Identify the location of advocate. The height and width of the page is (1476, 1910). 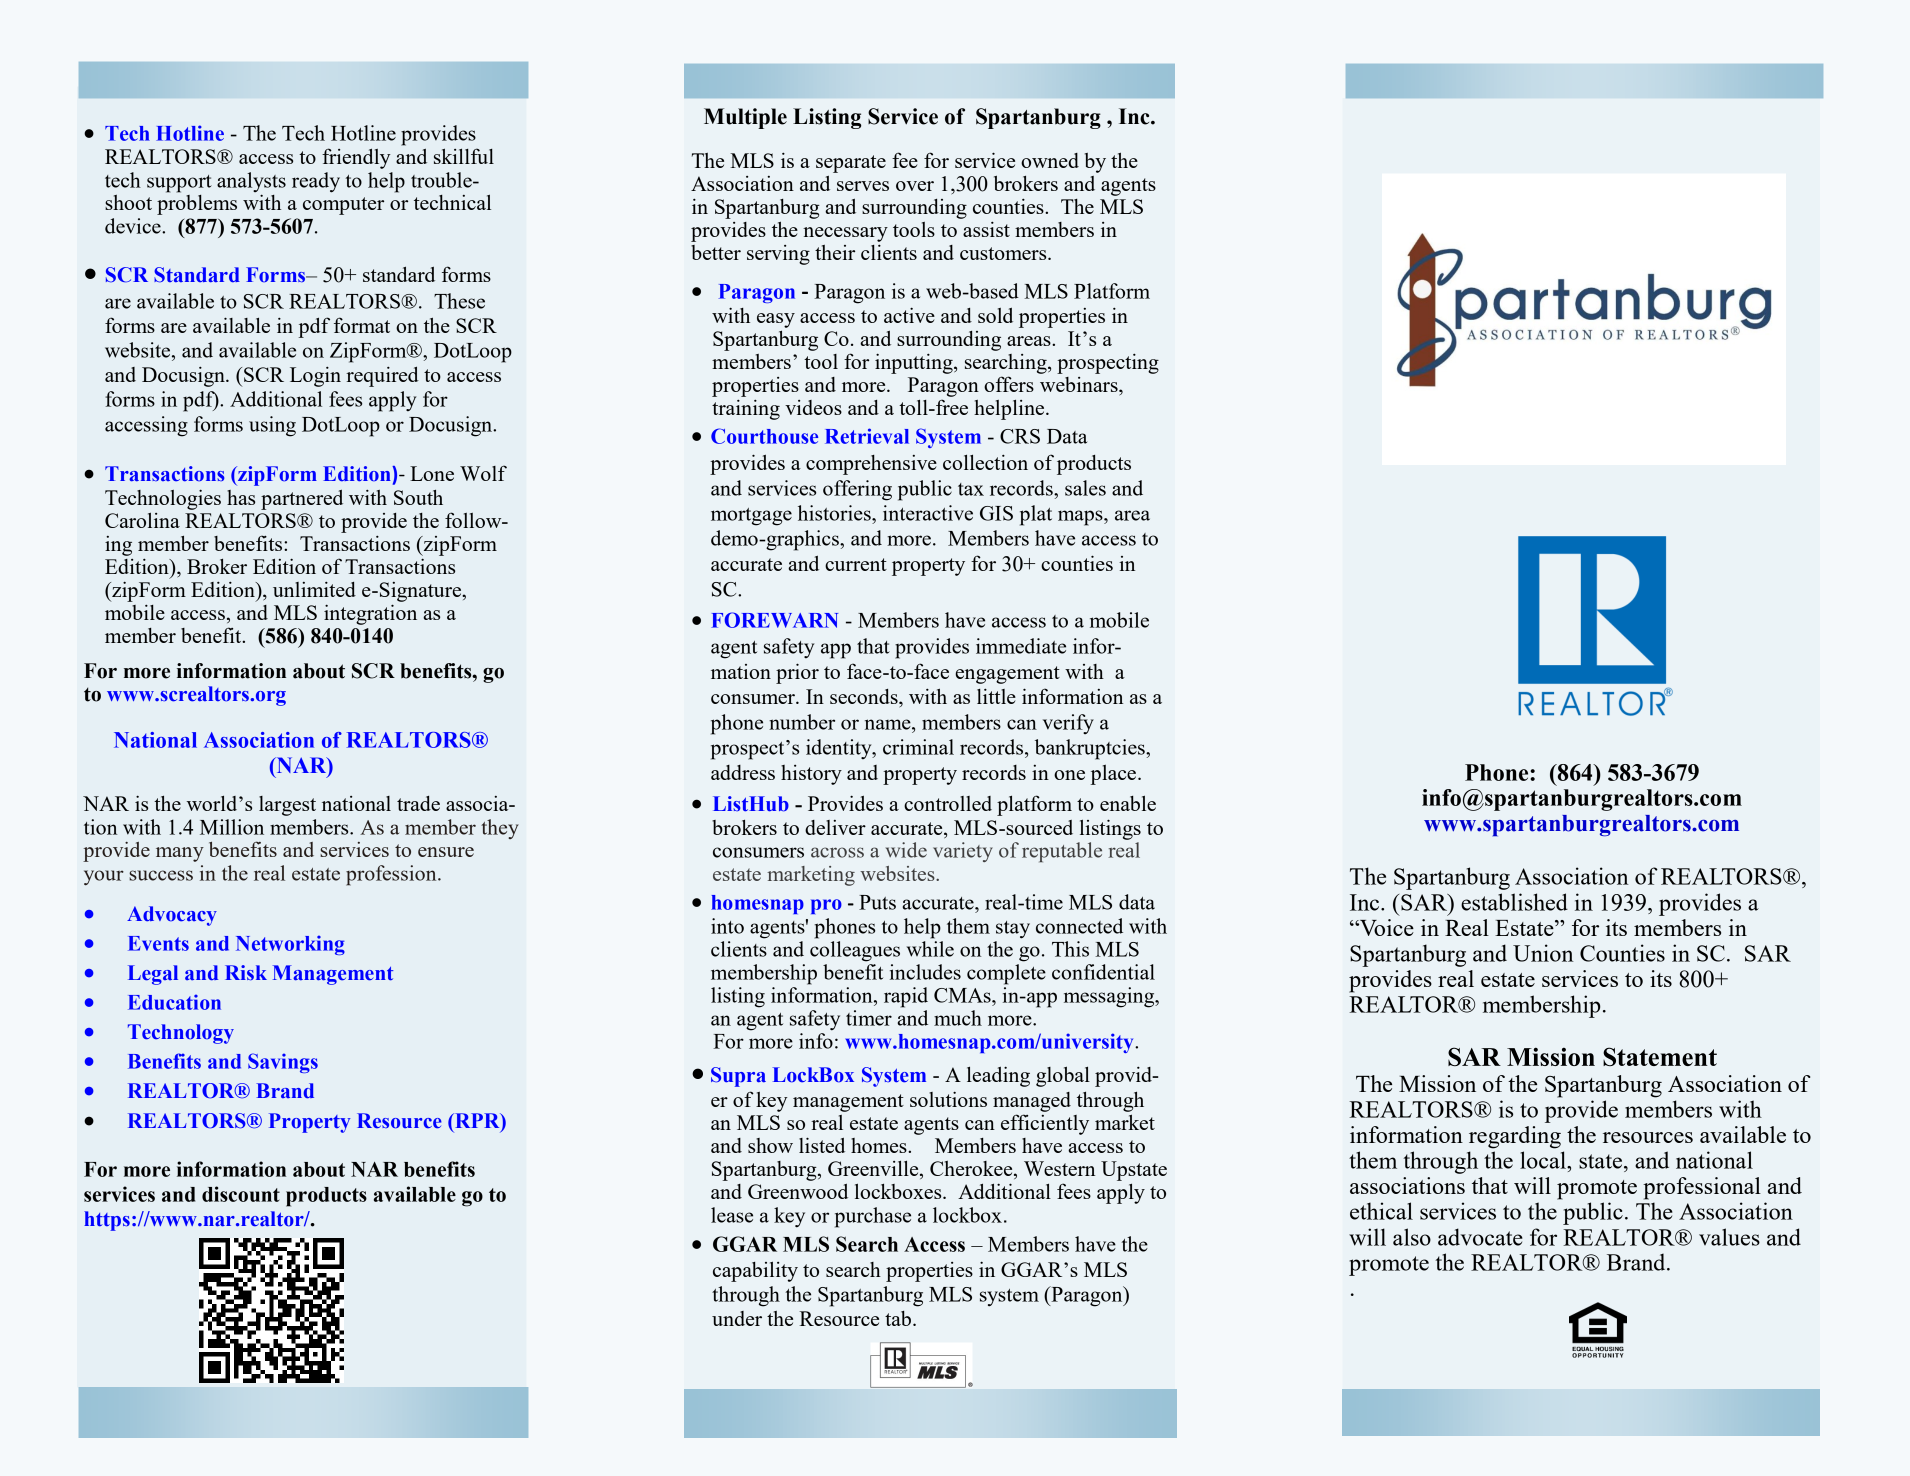
(1480, 1237).
